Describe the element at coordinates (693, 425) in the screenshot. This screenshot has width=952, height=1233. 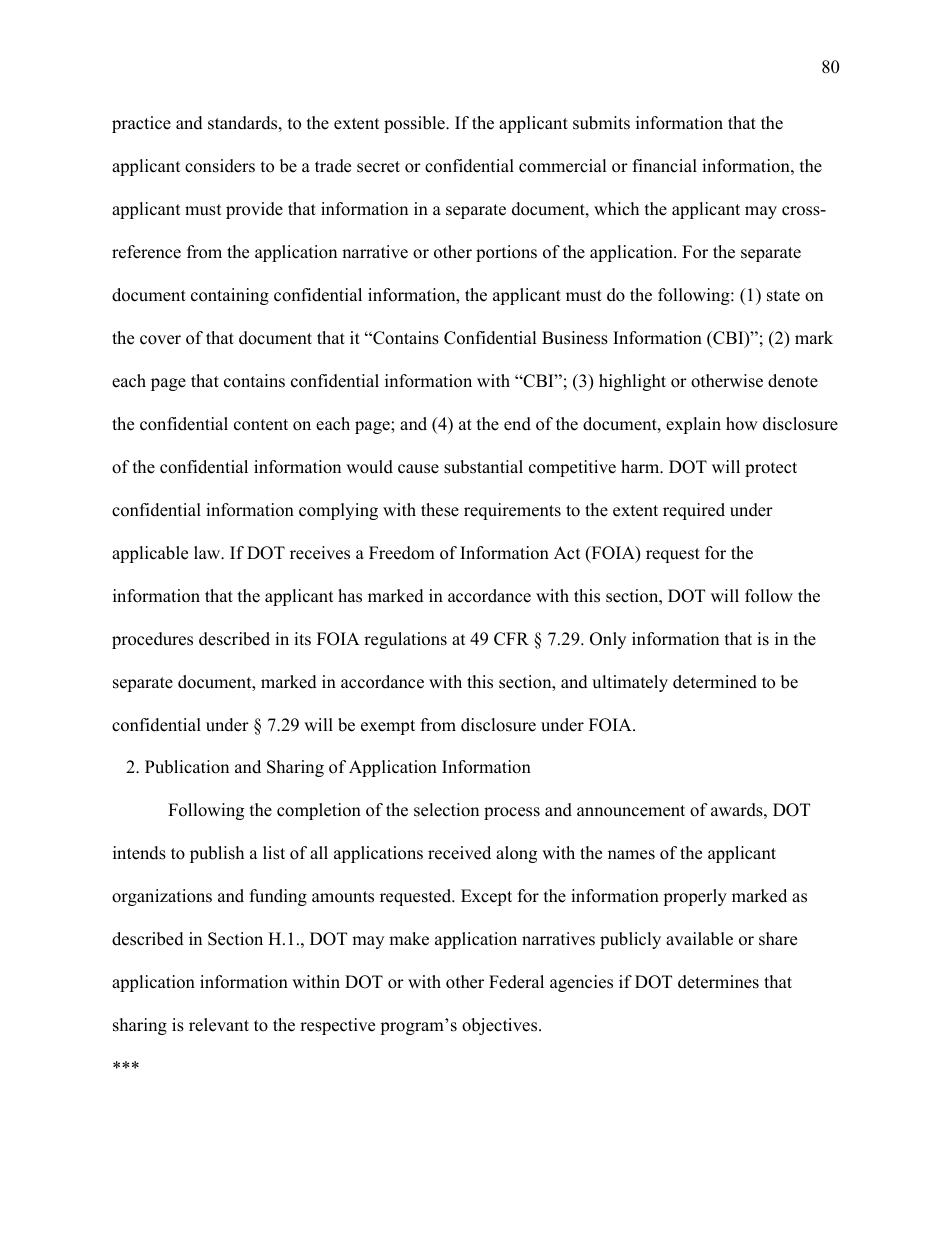
I see `explain` at that location.
